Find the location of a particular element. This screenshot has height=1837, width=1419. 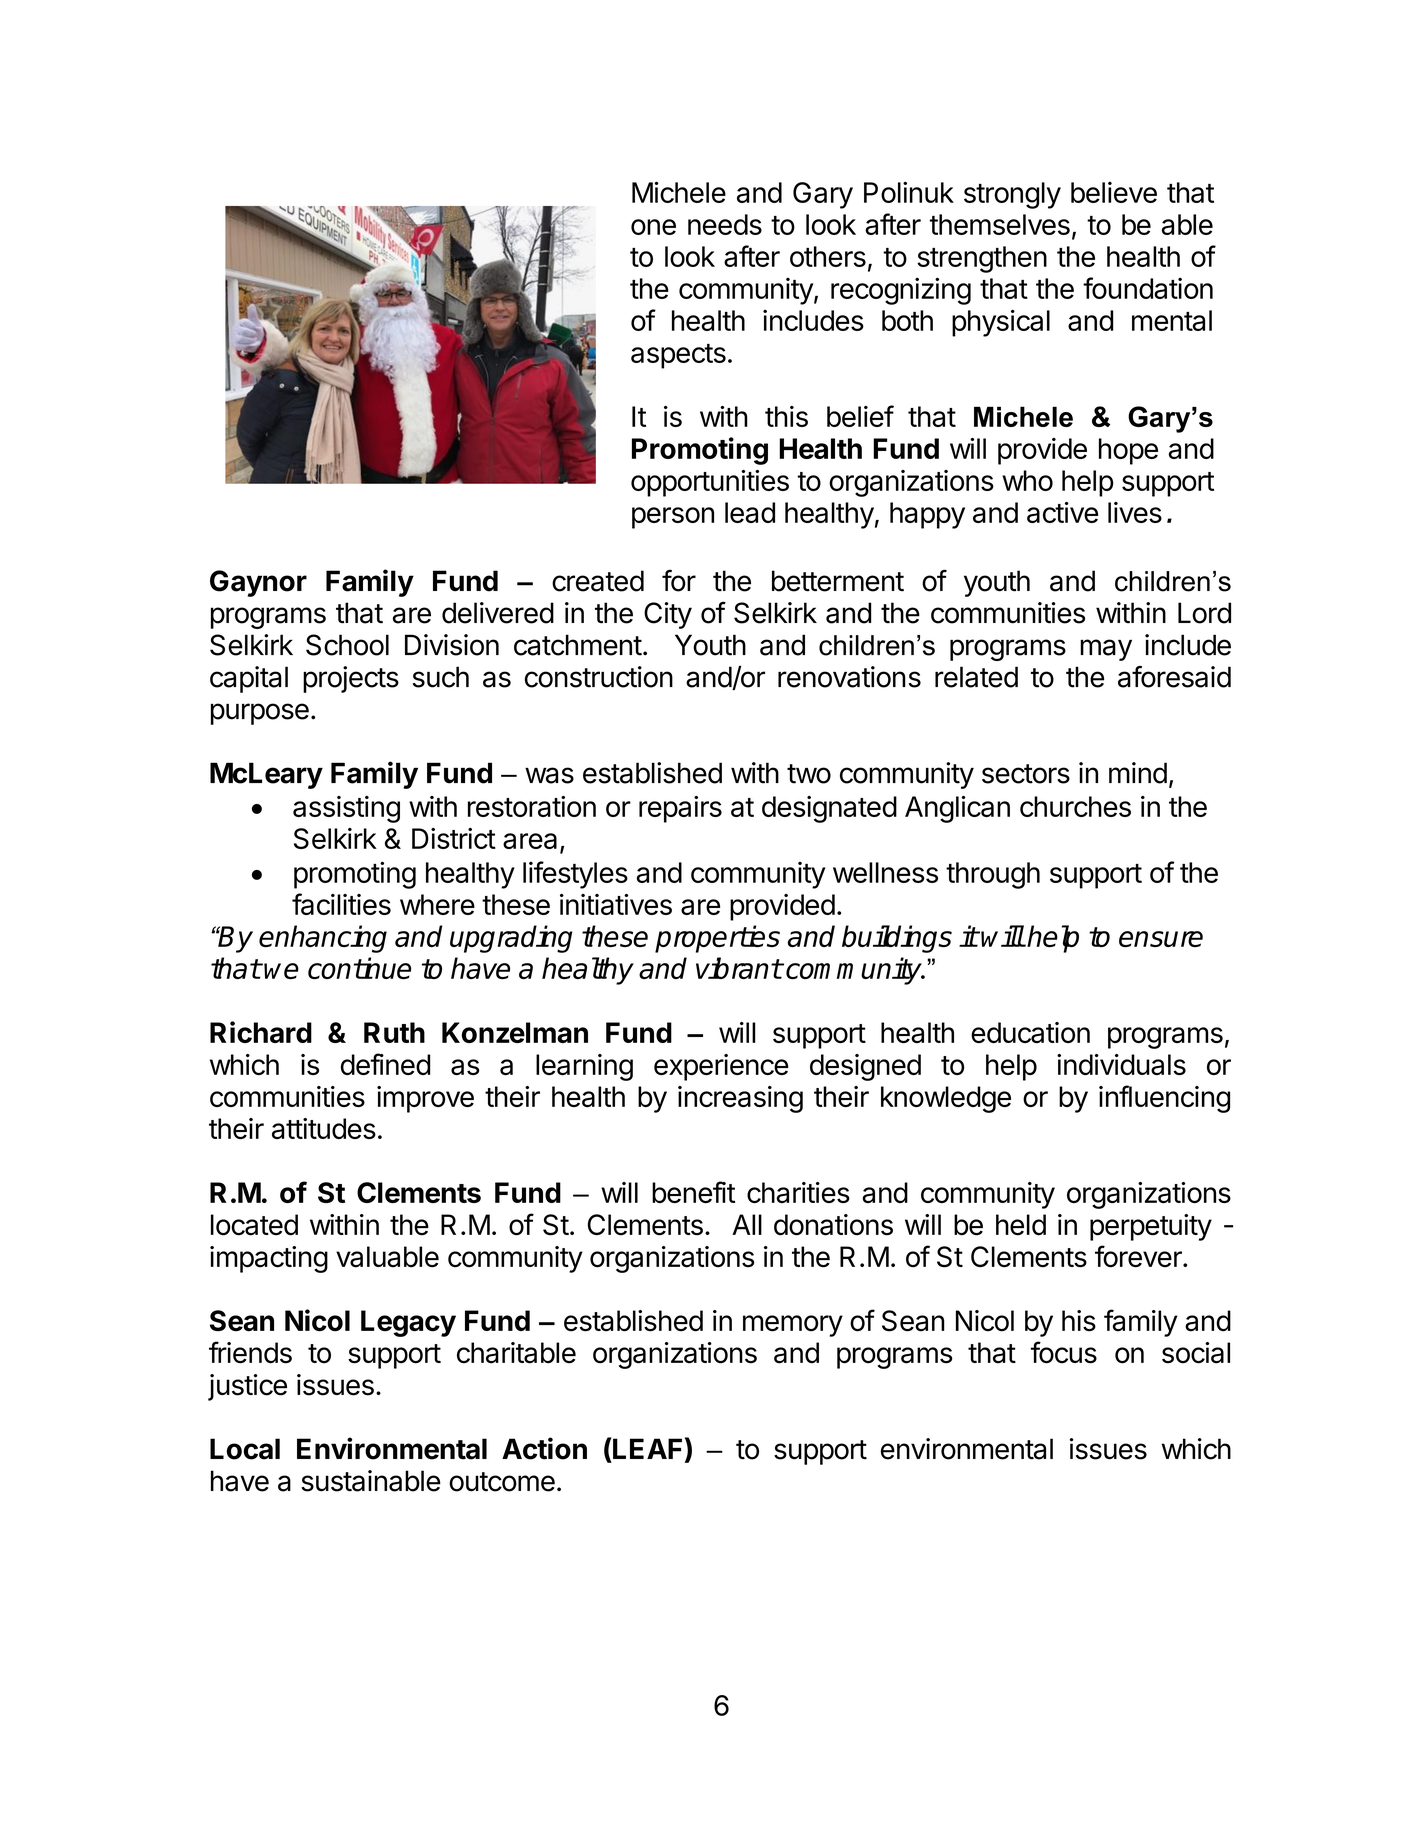

believe is located at coordinates (1114, 192).
